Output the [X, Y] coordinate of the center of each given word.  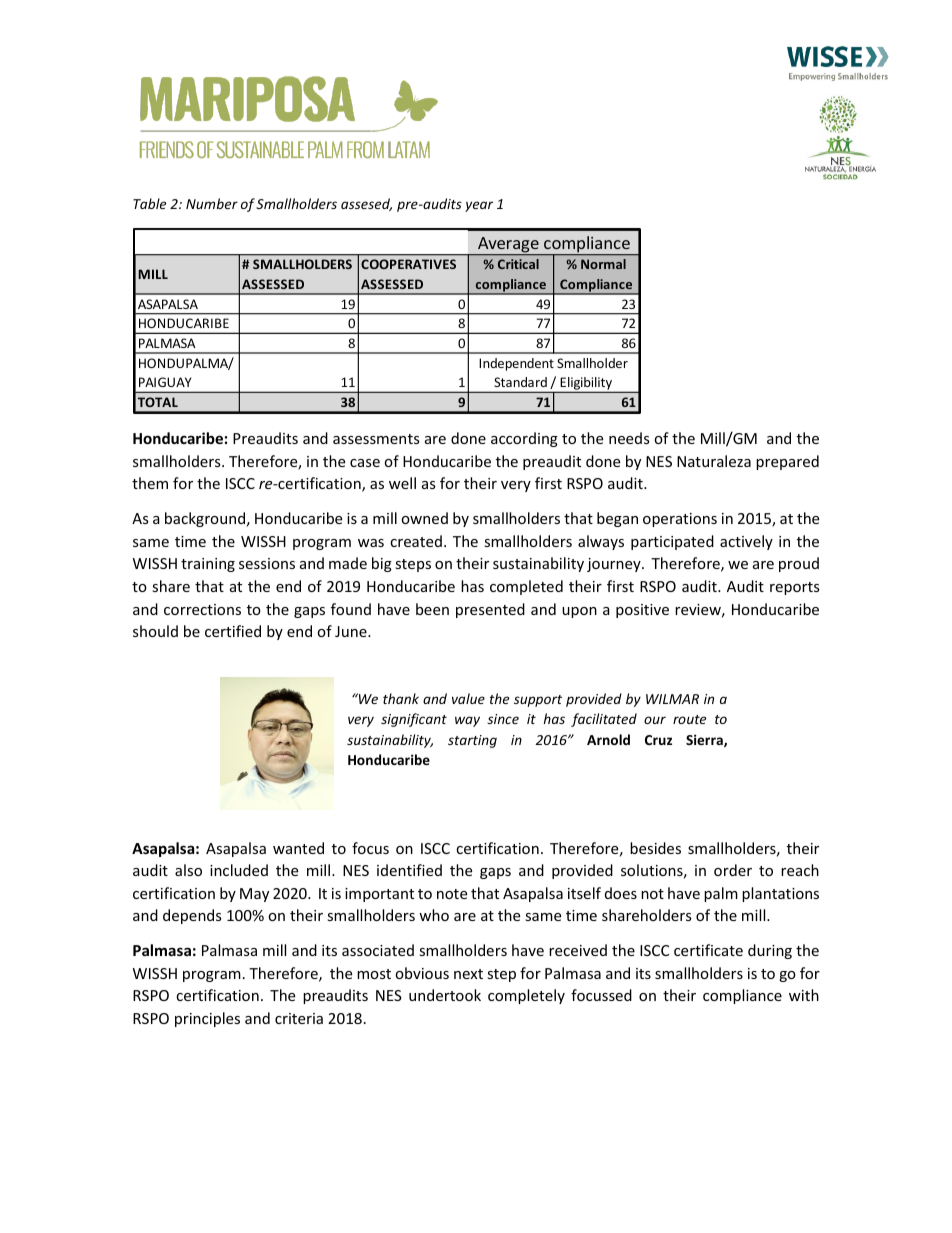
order [733, 870]
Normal [603, 264]
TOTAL [158, 402]
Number [212, 203]
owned [424, 518]
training [208, 565]
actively [746, 542]
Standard [520, 382]
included [239, 870]
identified [409, 870]
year [479, 206]
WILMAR [672, 699]
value [468, 698]
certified [233, 631]
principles [207, 1019]
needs [629, 438]
